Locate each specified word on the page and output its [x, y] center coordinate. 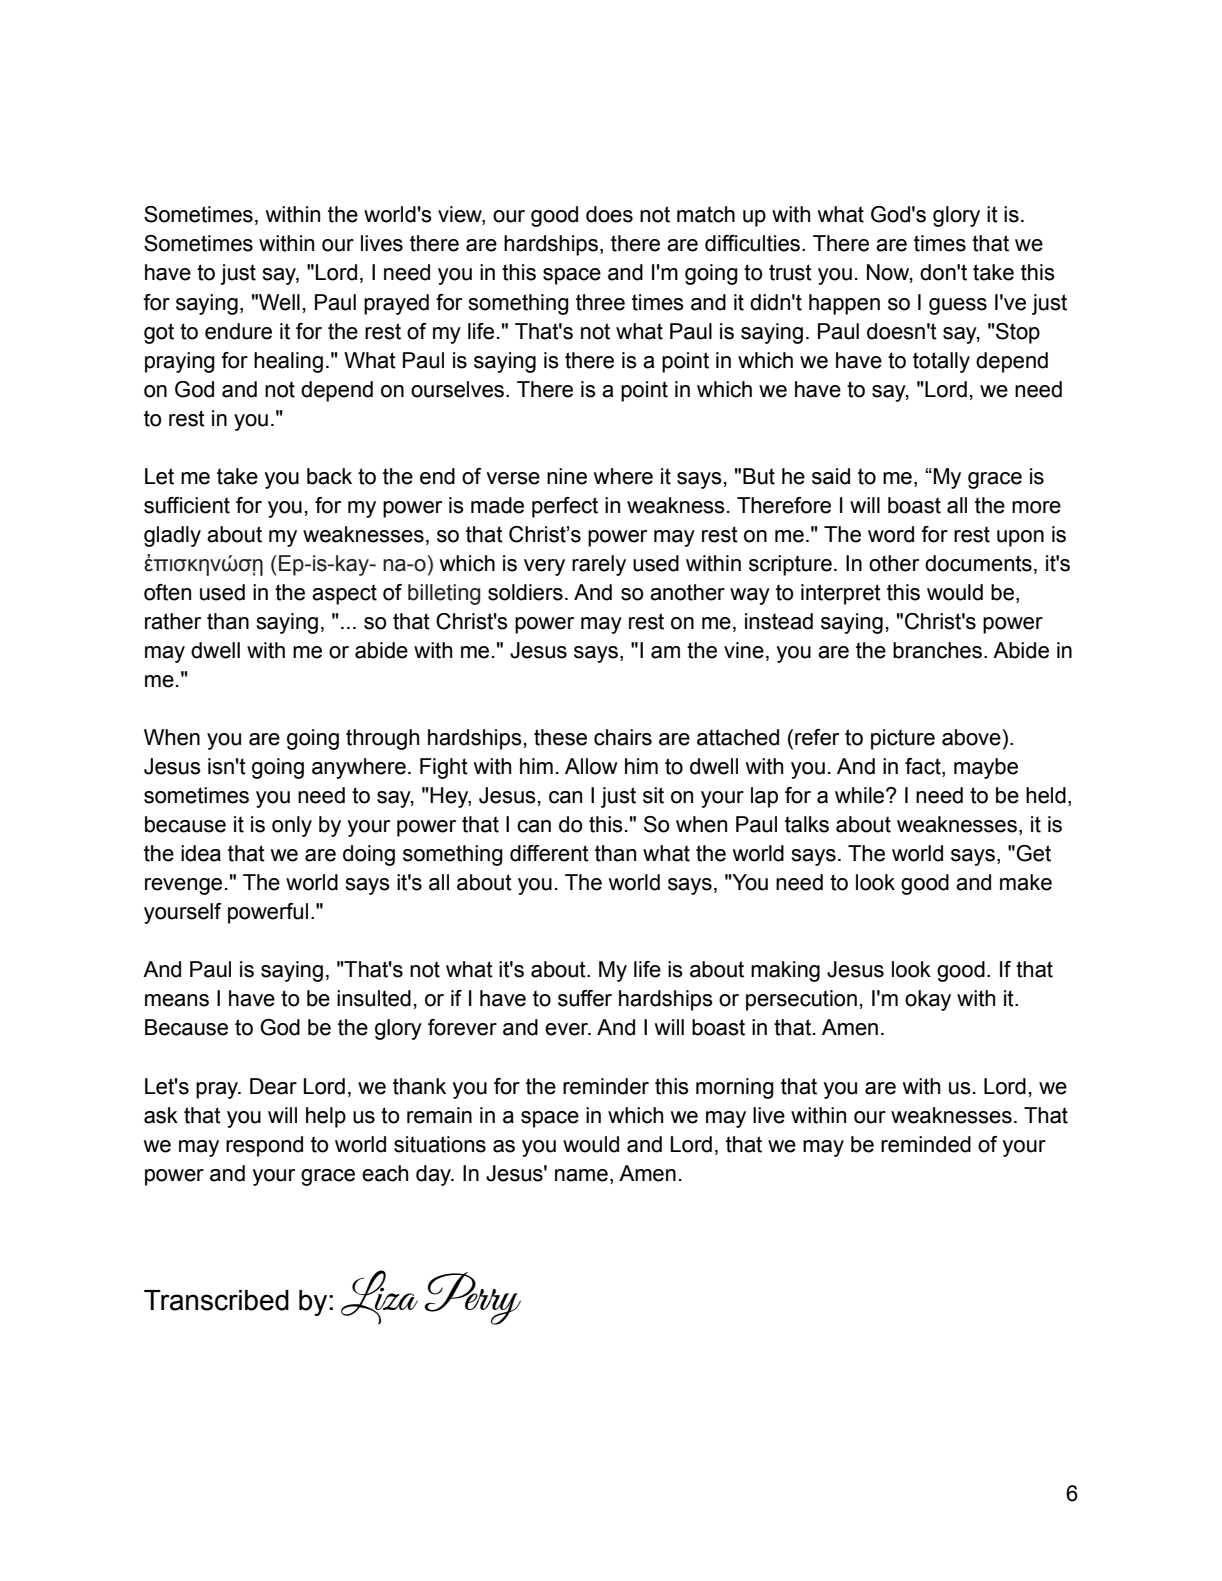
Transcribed [216, 1300]
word [891, 534]
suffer [585, 998]
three [600, 302]
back [329, 476]
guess [958, 306]
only [292, 826]
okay [928, 1000]
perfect [565, 507]
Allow [591, 766]
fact [924, 767]
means [177, 1000]
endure [238, 331]
